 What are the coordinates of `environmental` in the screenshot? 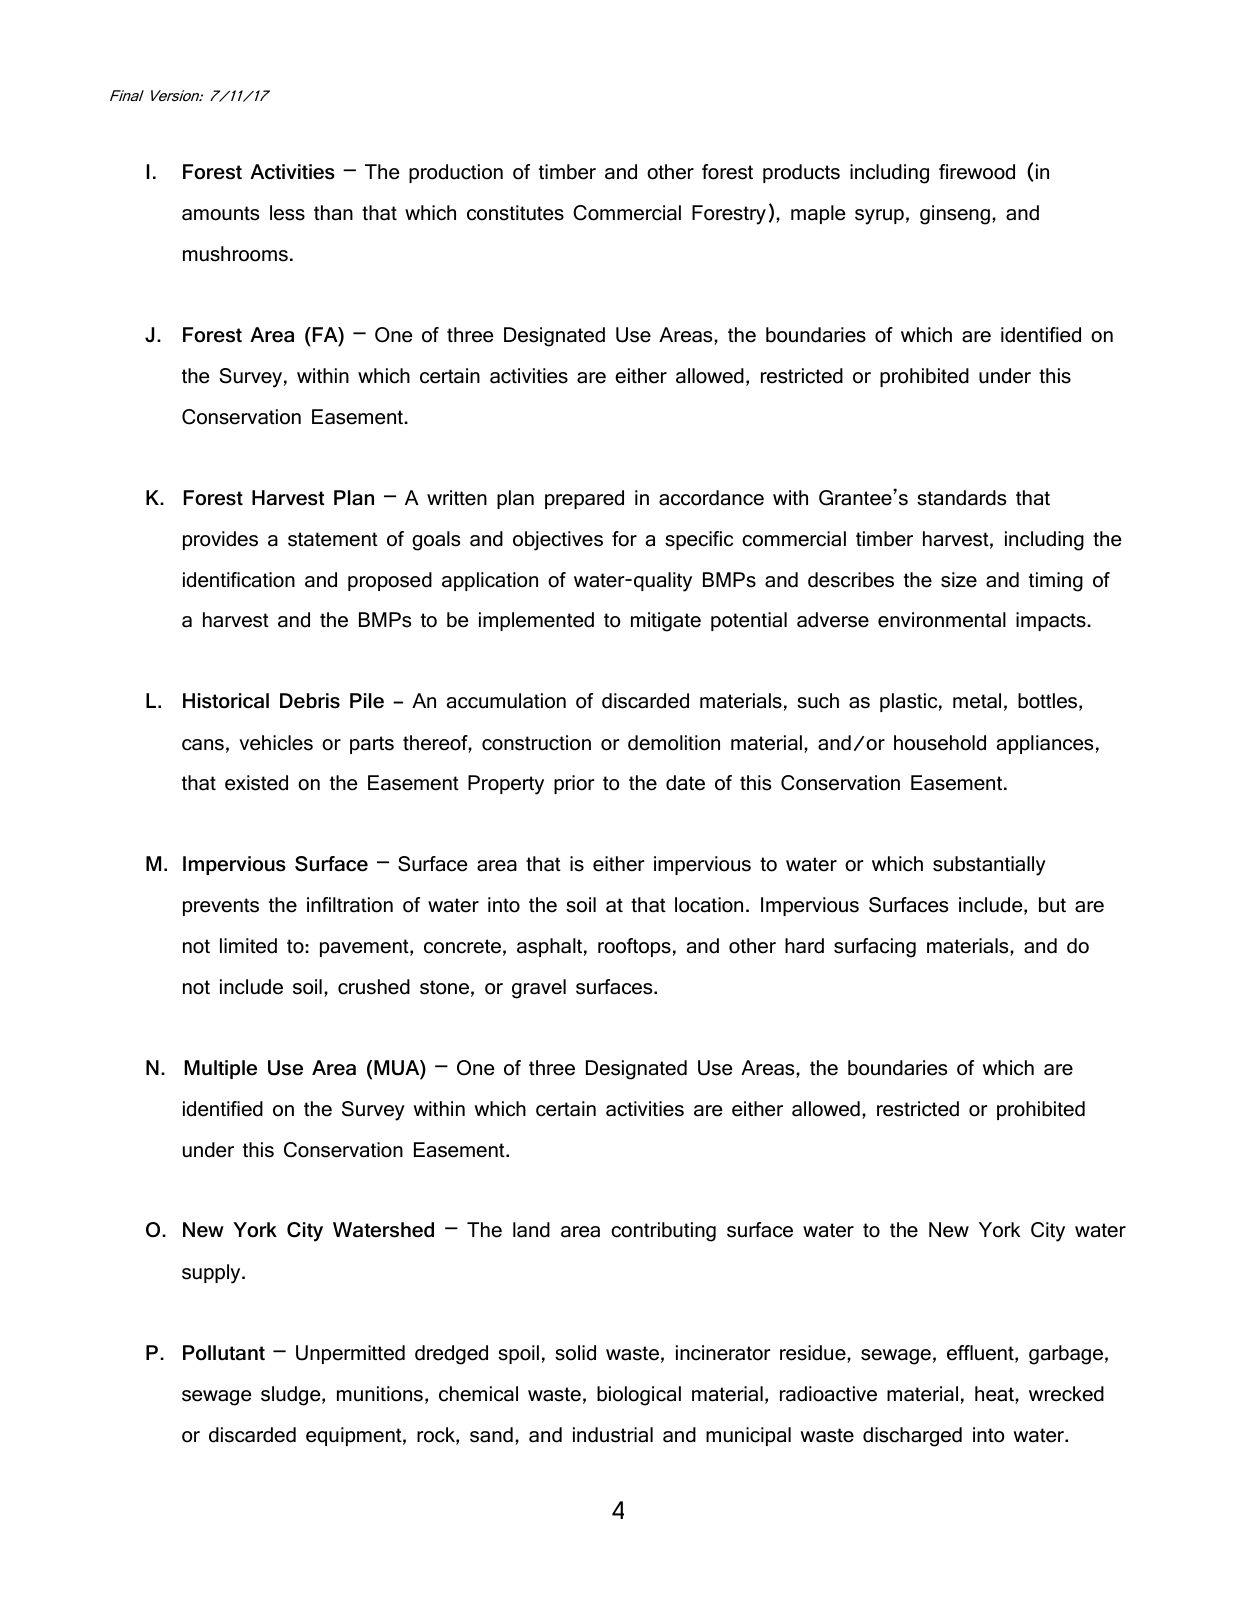 It's located at (942, 620).
